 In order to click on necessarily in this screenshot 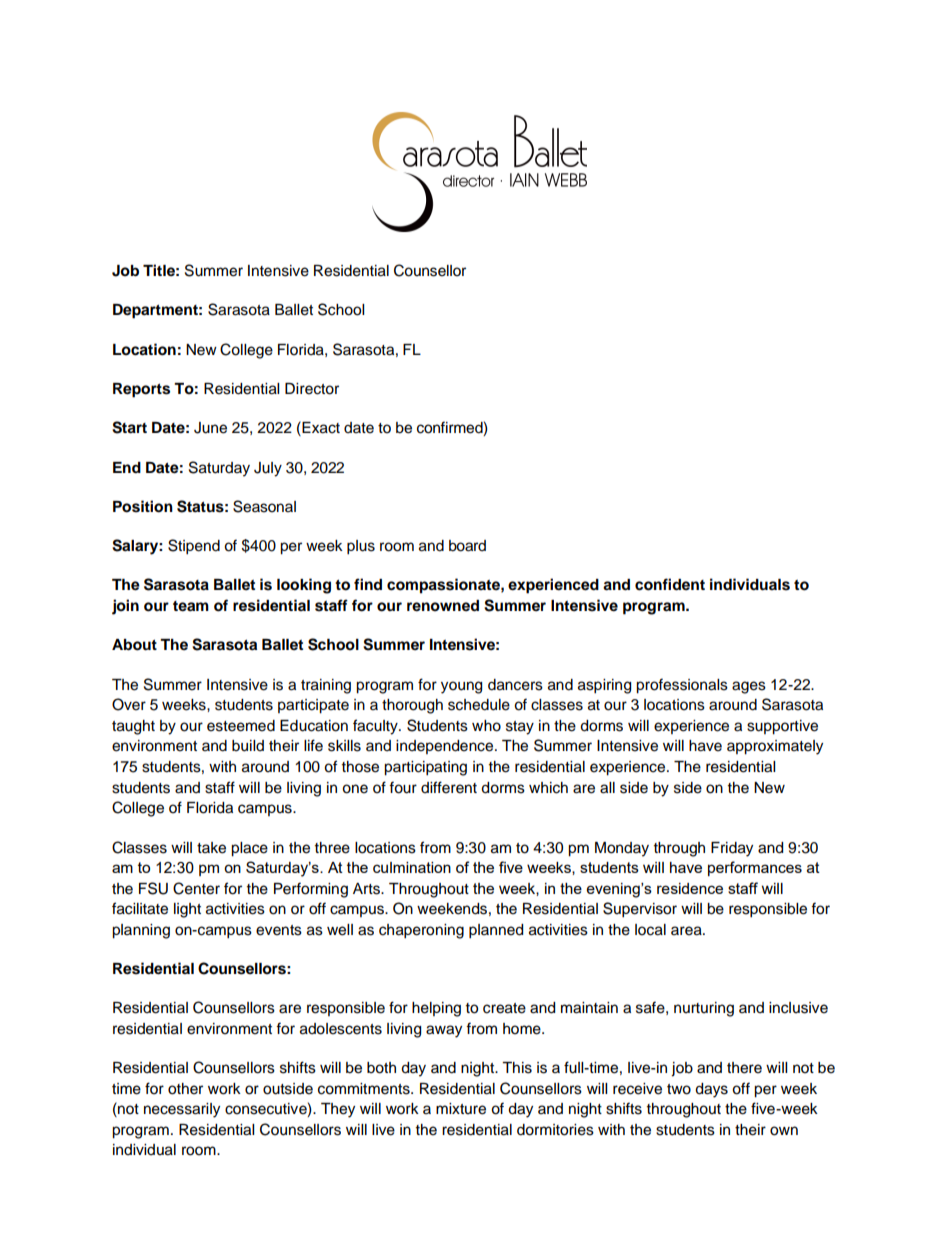, I will do `click(182, 1110)`.
